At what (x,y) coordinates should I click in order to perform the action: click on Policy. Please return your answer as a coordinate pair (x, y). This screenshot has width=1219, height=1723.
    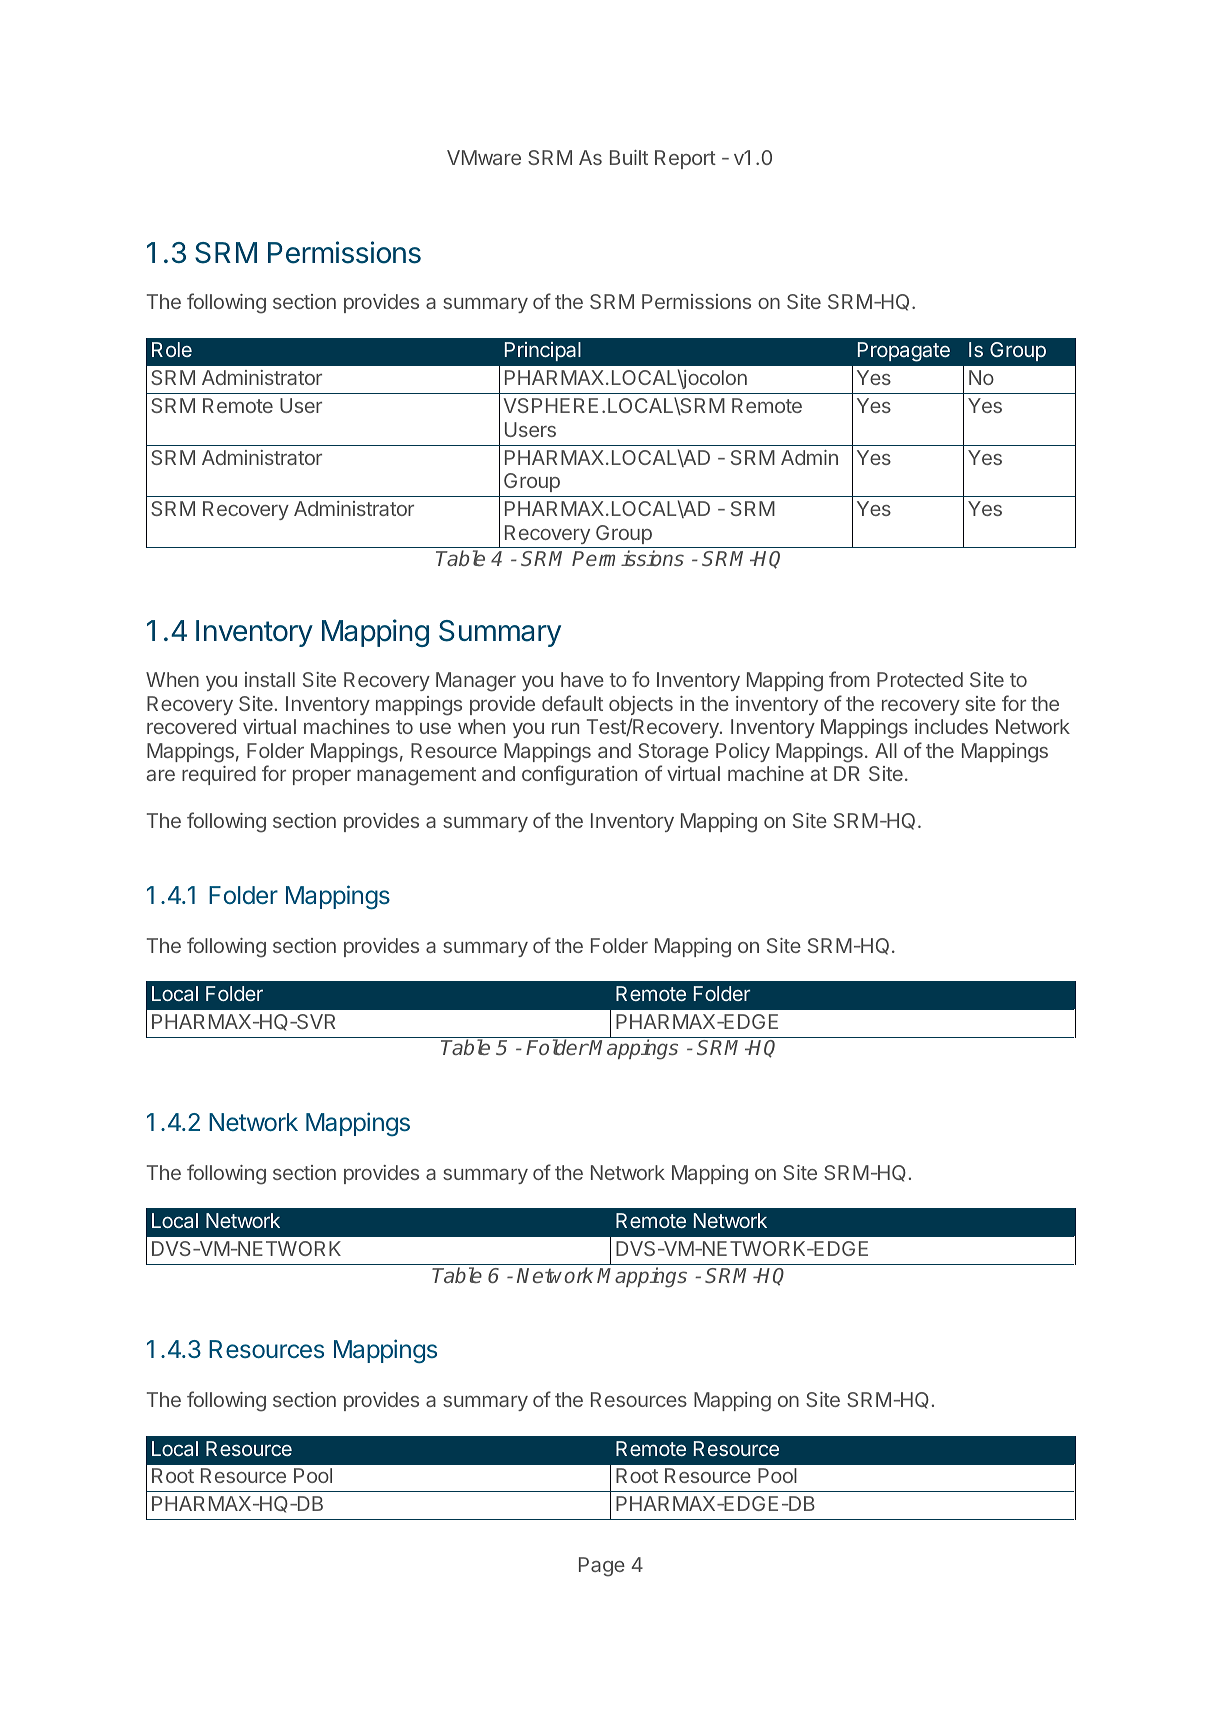
    Looking at the image, I should click on (743, 752).
